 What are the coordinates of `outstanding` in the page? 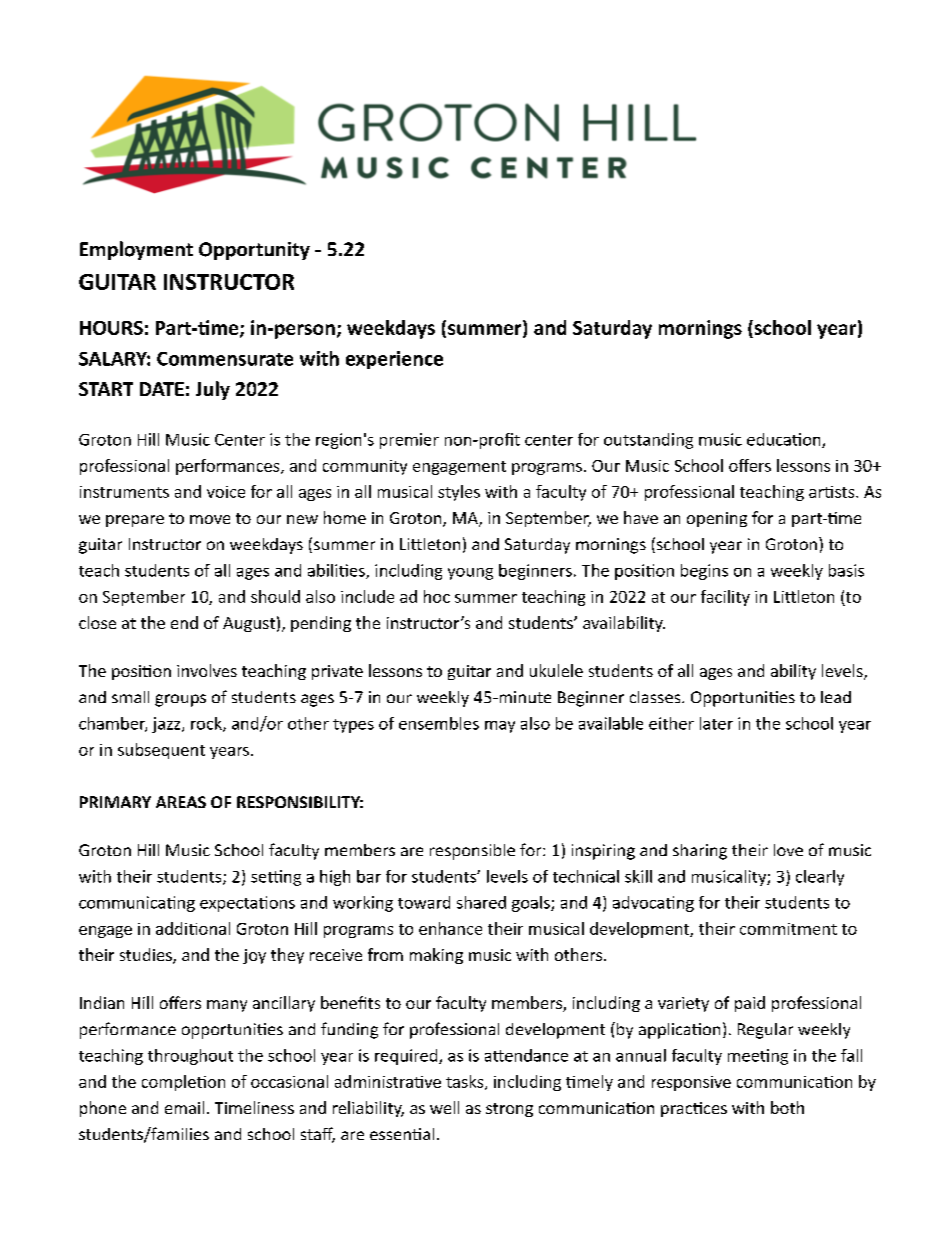 It's located at (648, 441).
